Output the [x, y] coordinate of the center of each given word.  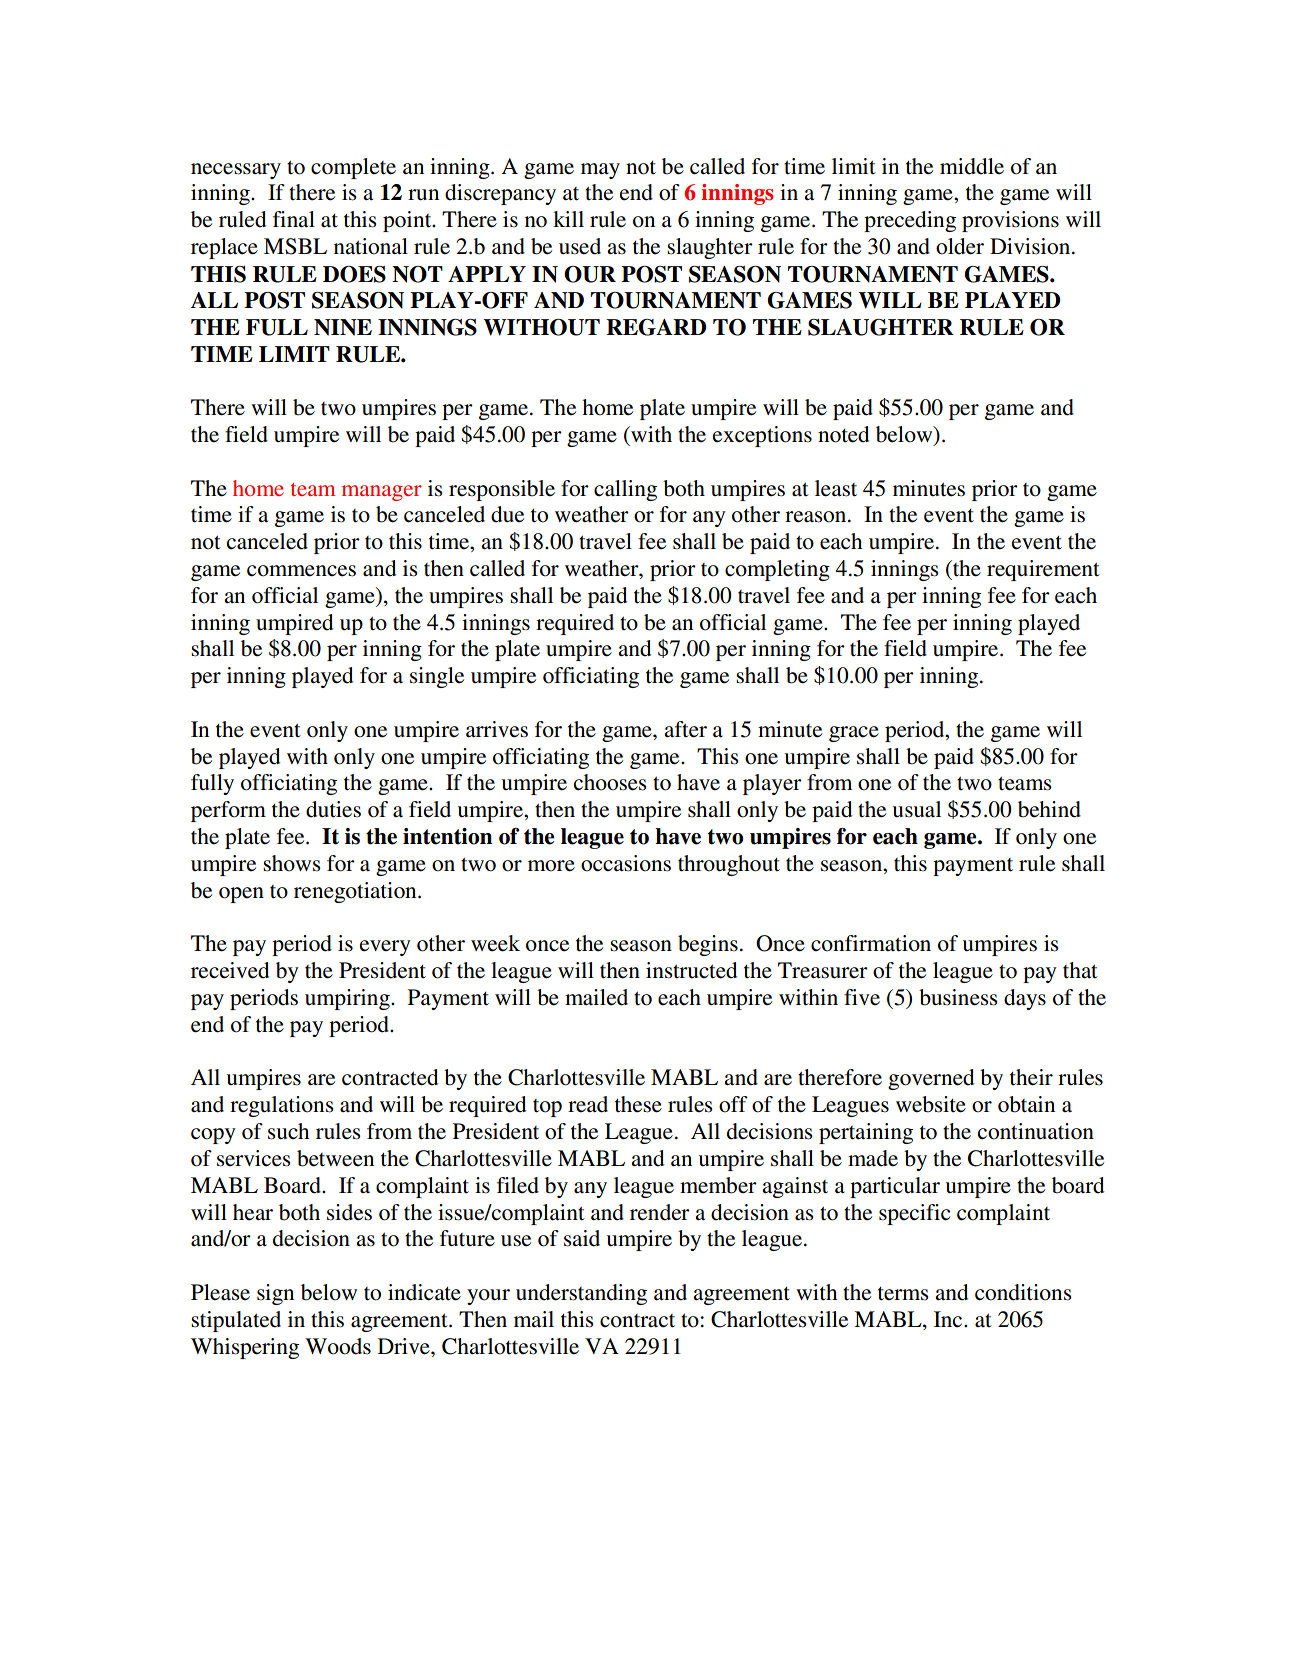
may [600, 171]
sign [275, 1294]
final [294, 219]
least [836, 488]
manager [382, 493]
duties [333, 809]
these [638, 1104]
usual [916, 809]
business [958, 997]
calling [625, 490]
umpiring [348, 999]
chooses [610, 782]
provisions [1010, 221]
